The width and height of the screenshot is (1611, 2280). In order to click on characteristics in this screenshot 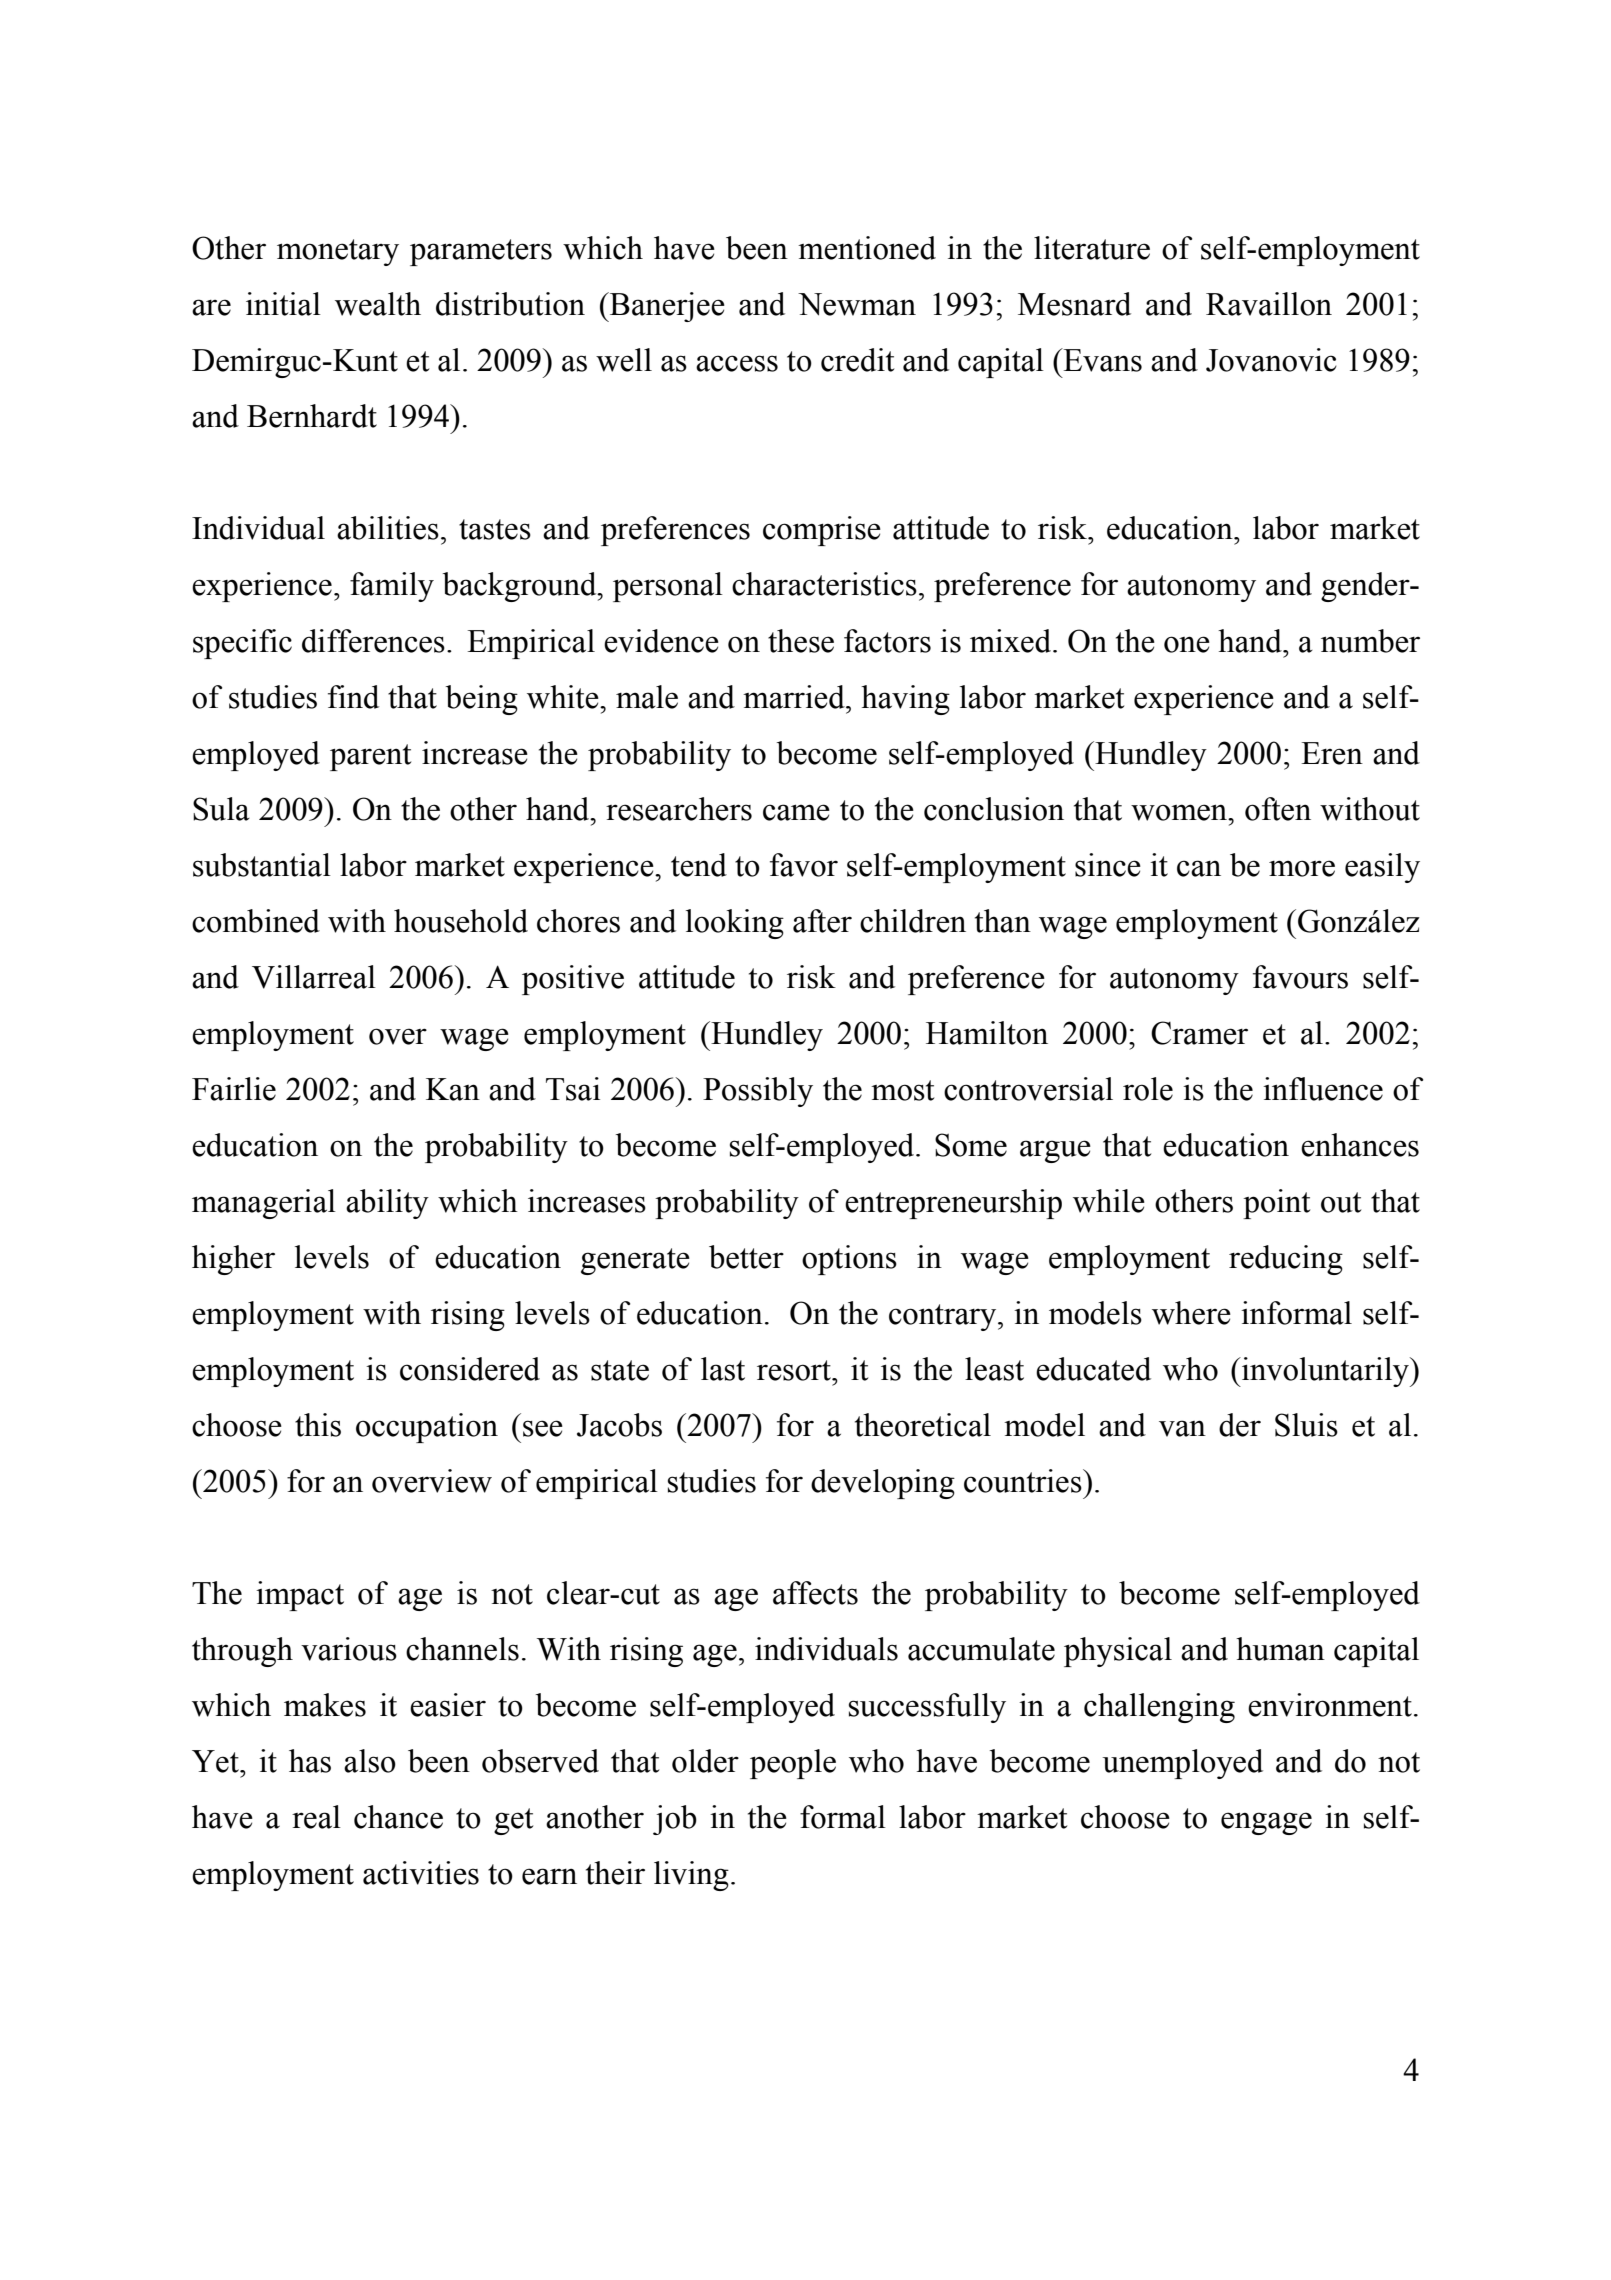, I will do `click(824, 584)`.
